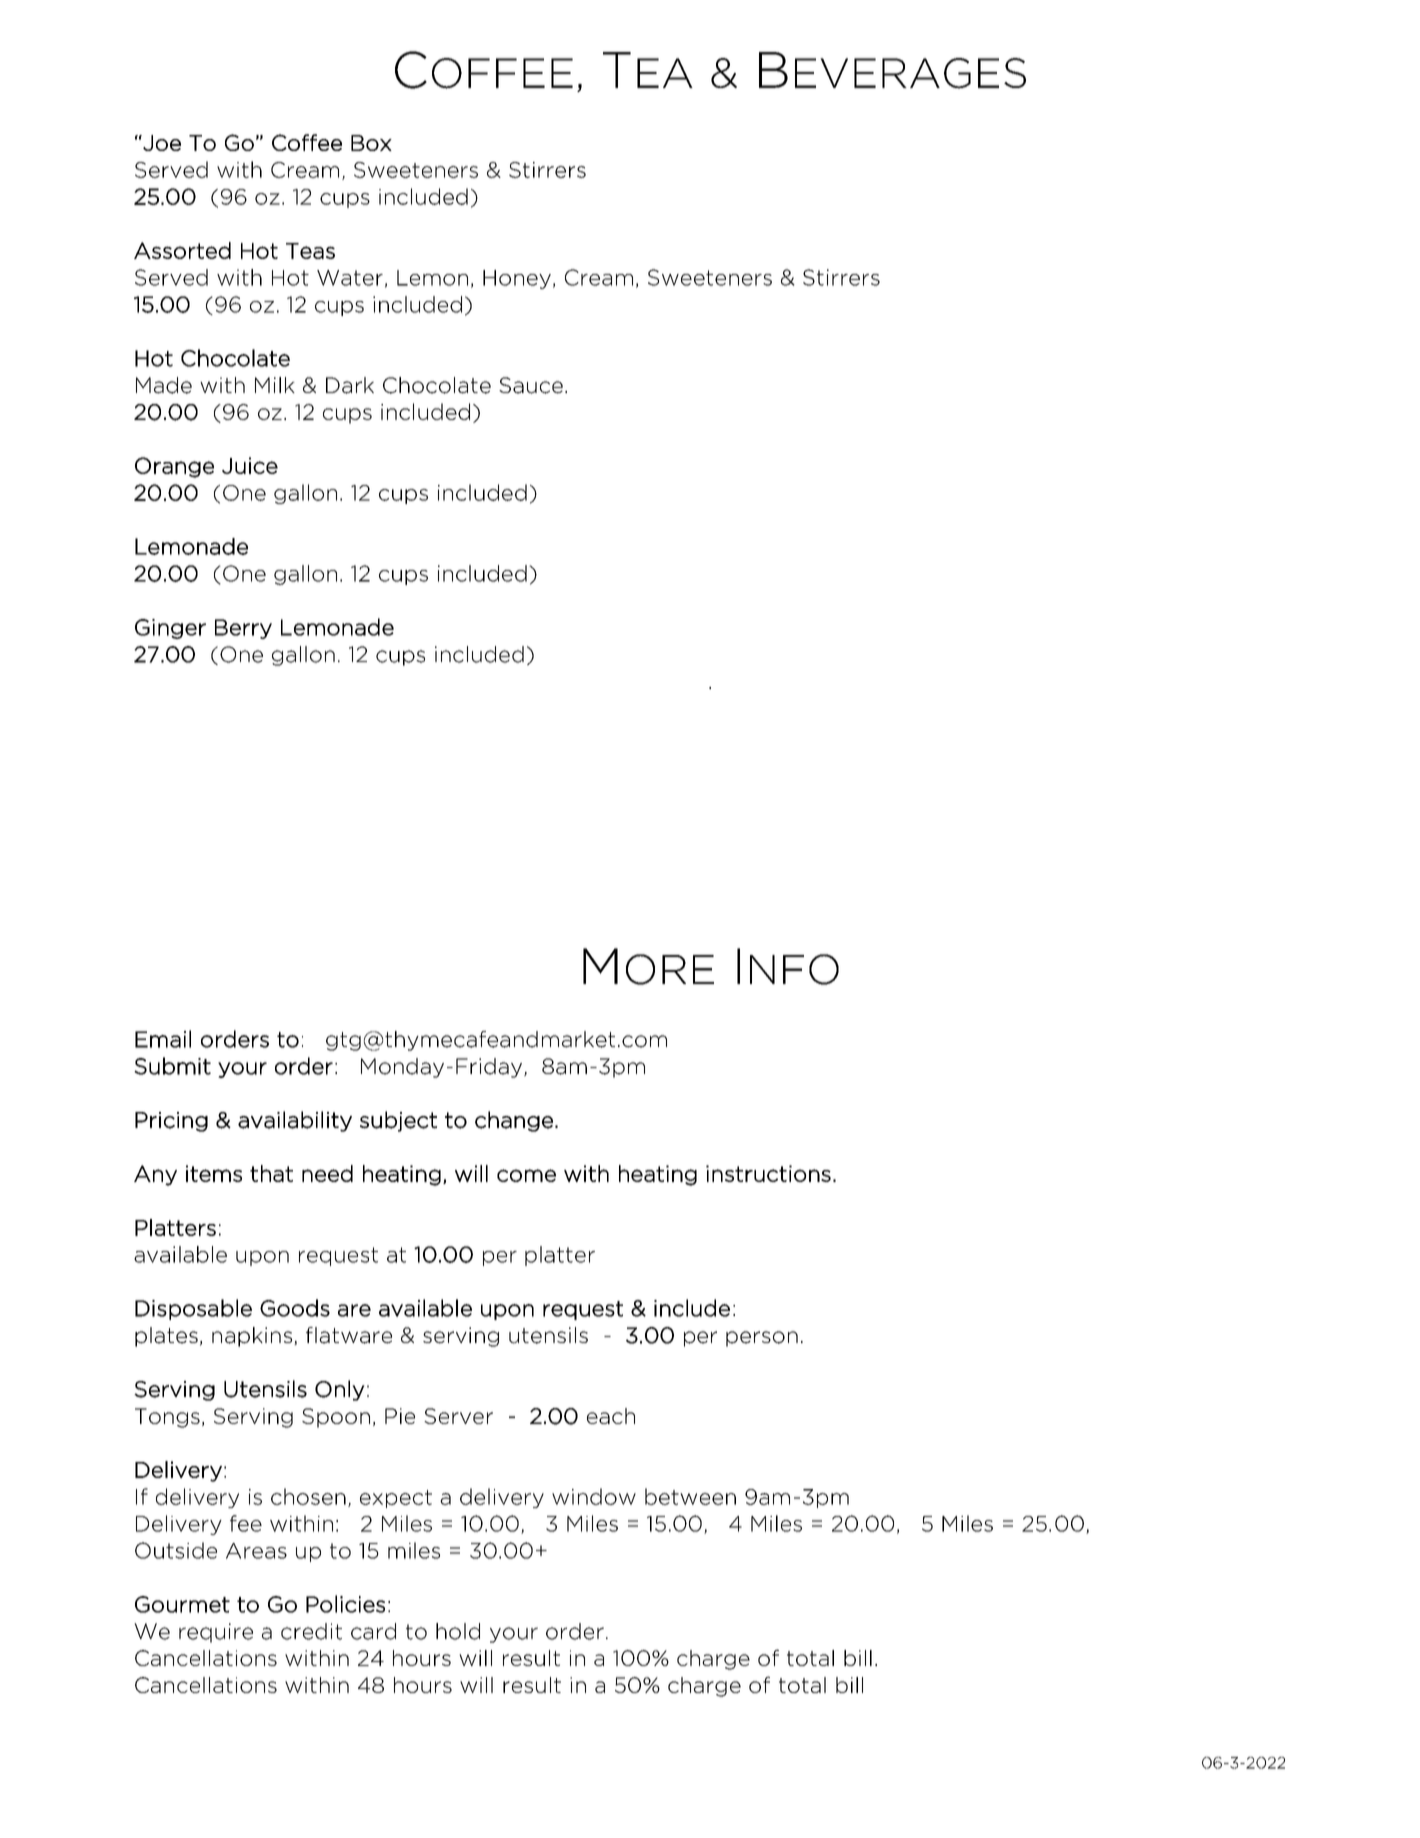 The image size is (1420, 1838). What do you see at coordinates (531, 385) in the page?
I see `Sauce` at bounding box center [531, 385].
